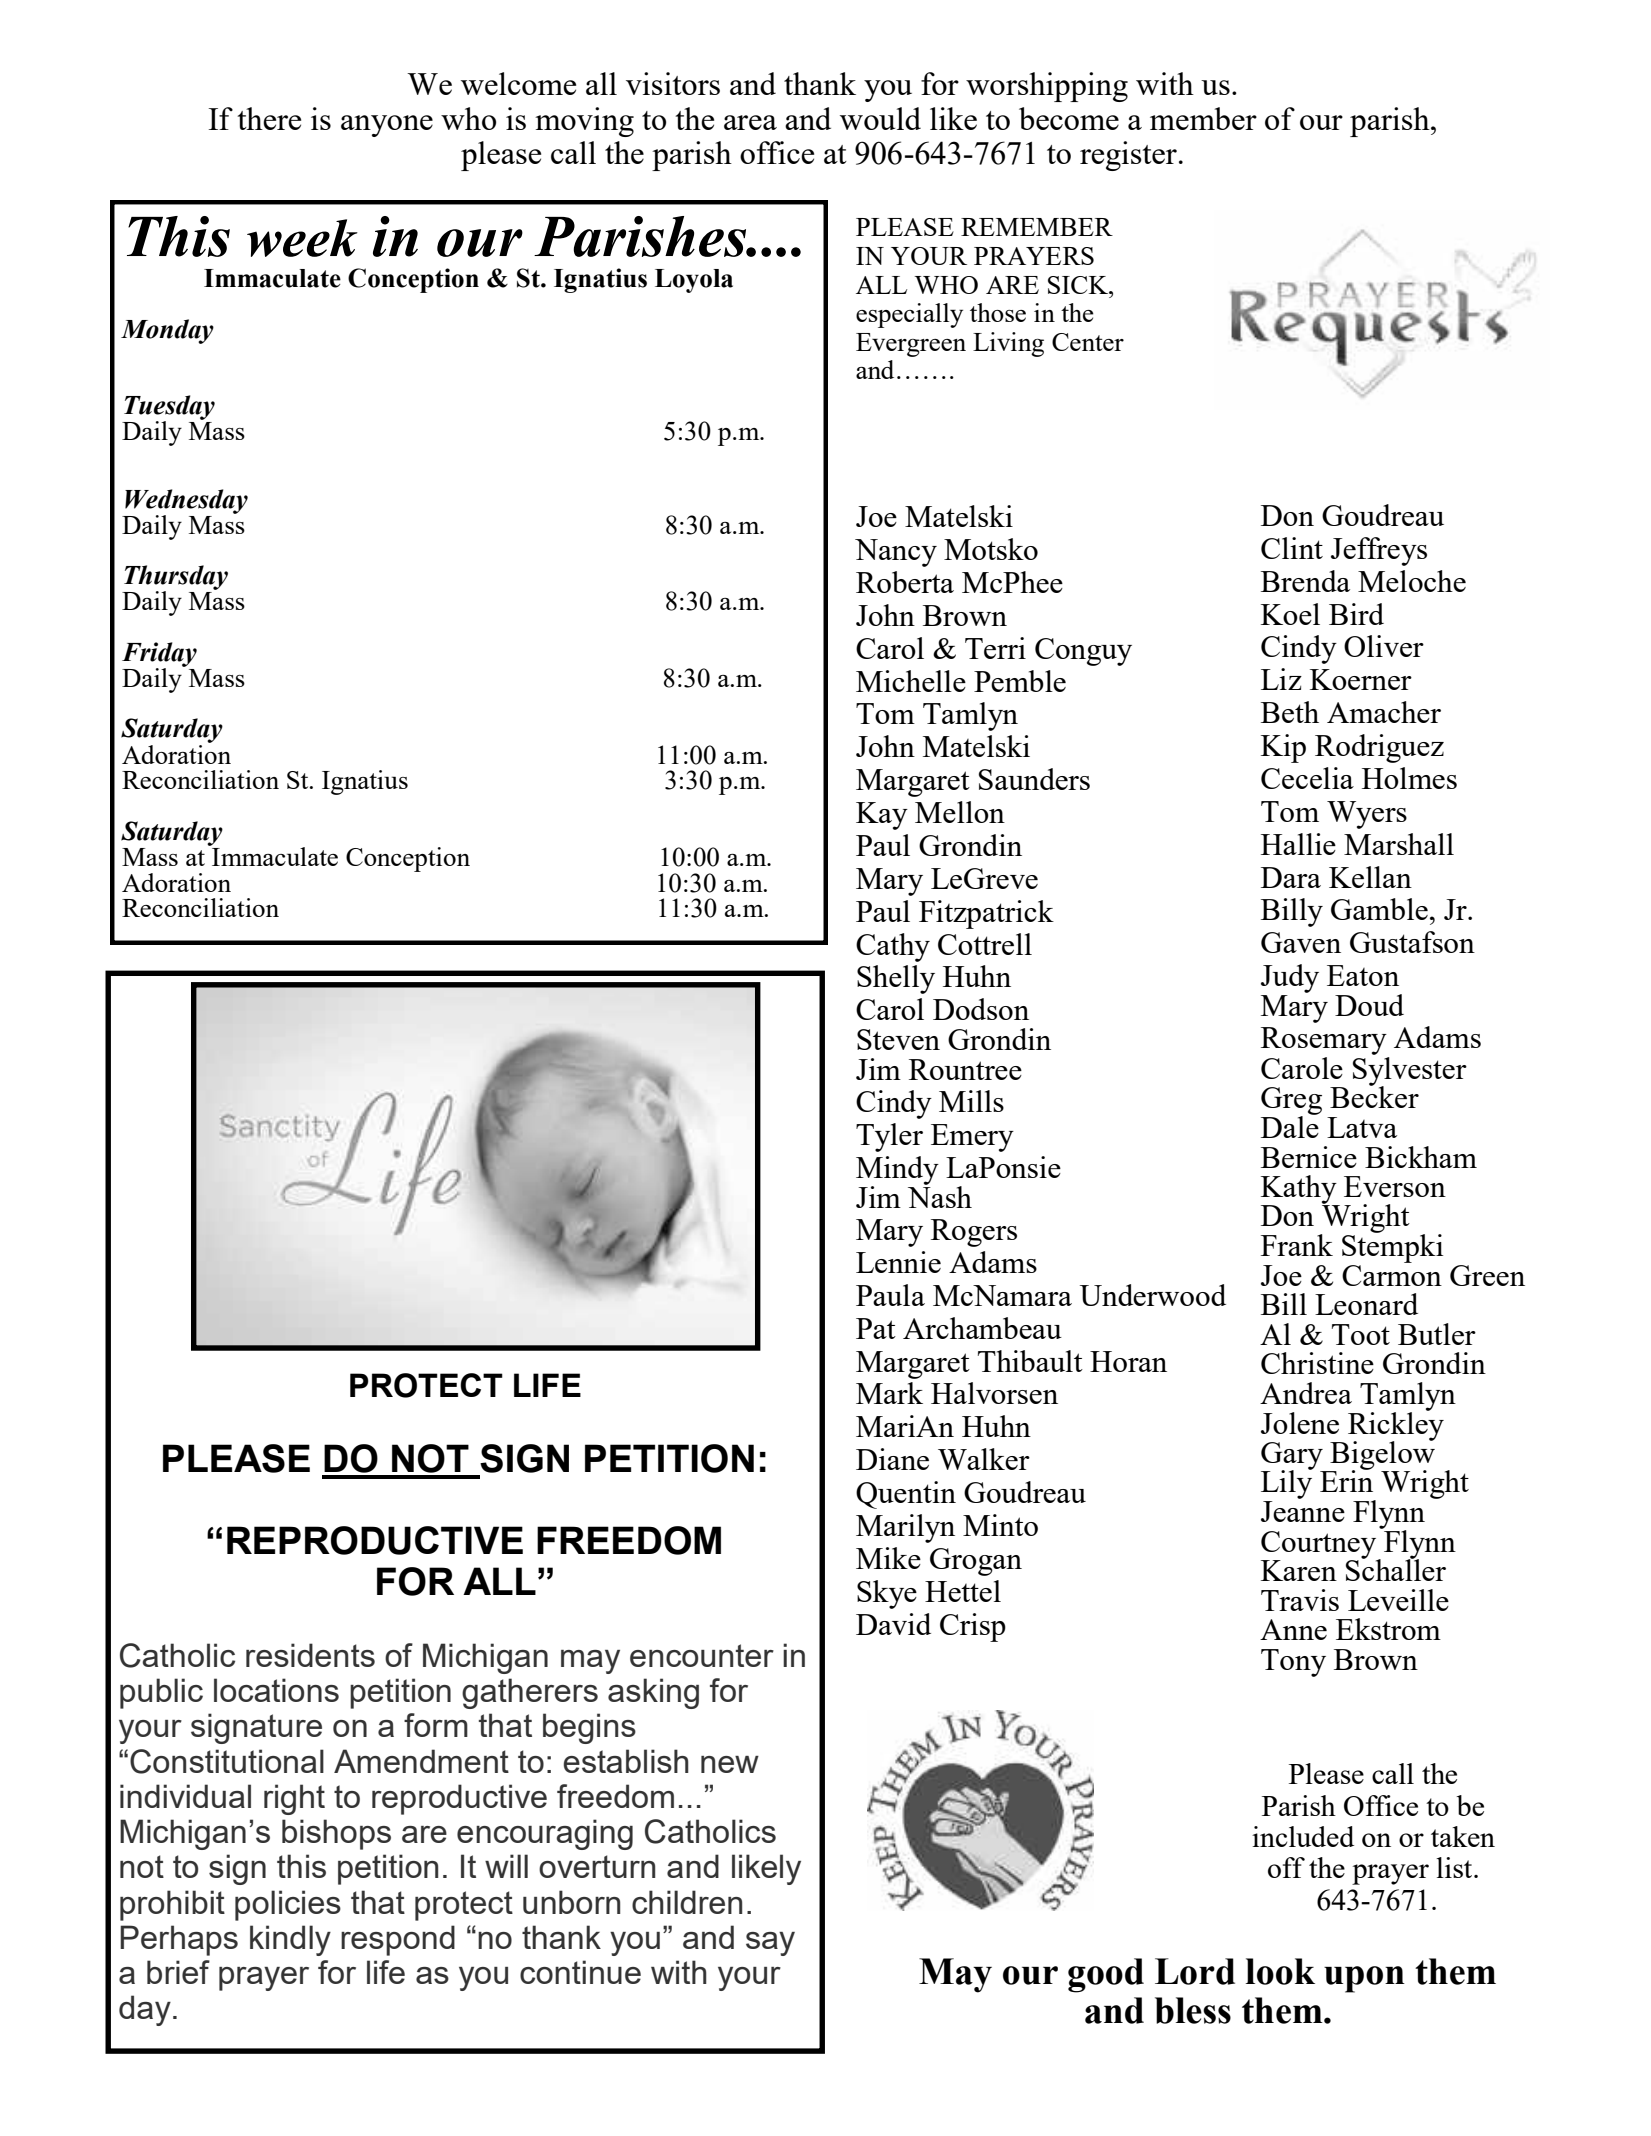  What do you see at coordinates (1283, 748) in the page?
I see `Kip` at bounding box center [1283, 748].
